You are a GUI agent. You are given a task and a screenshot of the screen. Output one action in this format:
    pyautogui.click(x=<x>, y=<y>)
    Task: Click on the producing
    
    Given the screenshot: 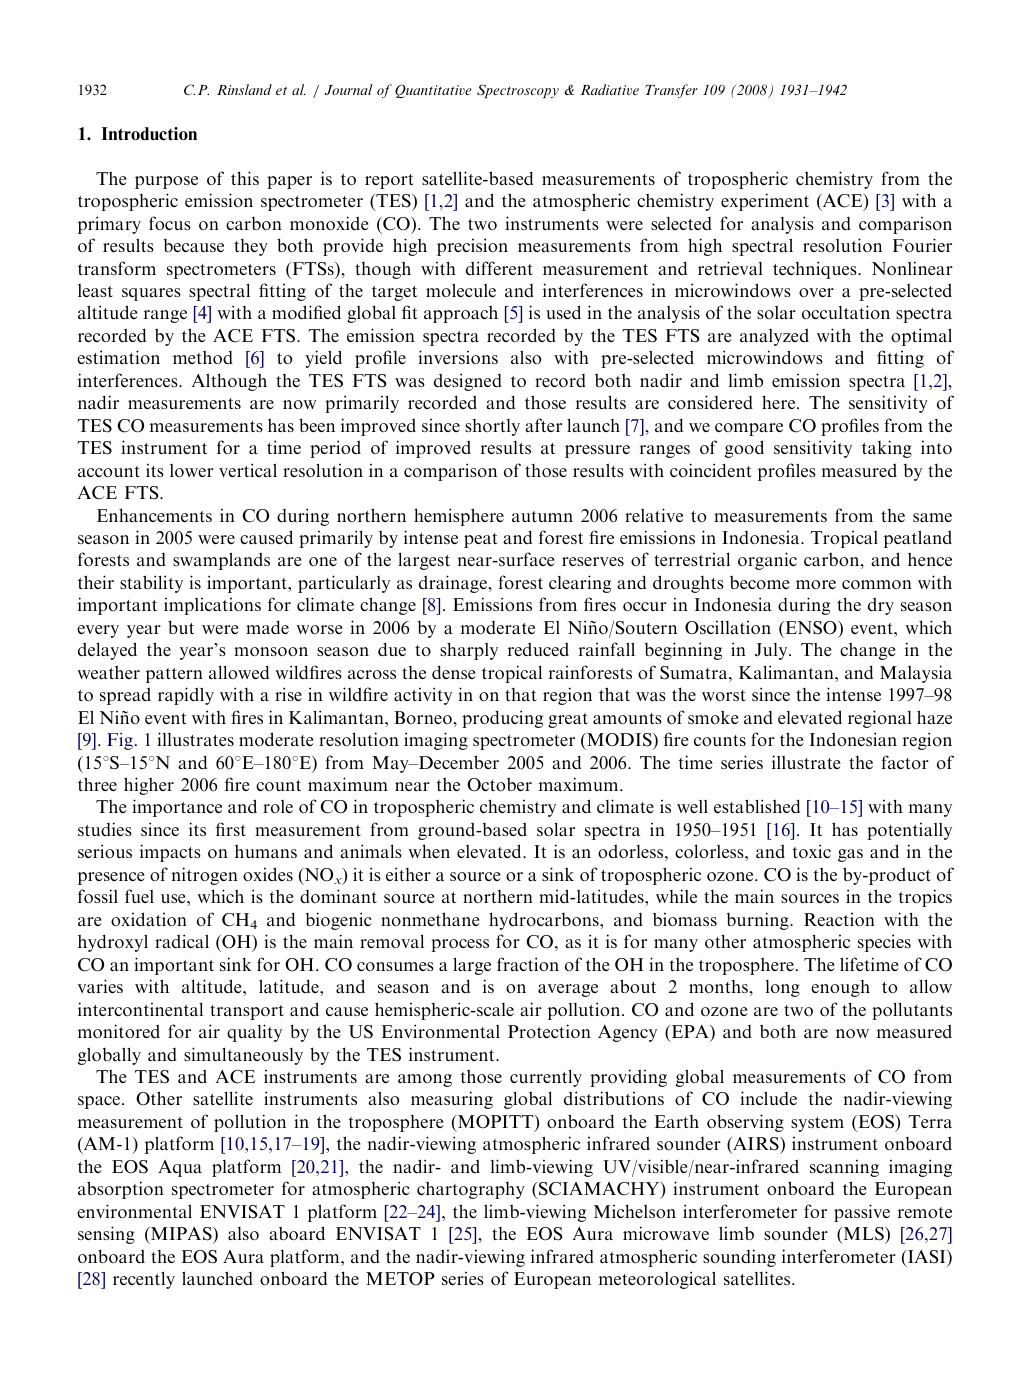 What is the action you would take?
    pyautogui.click(x=502, y=719)
